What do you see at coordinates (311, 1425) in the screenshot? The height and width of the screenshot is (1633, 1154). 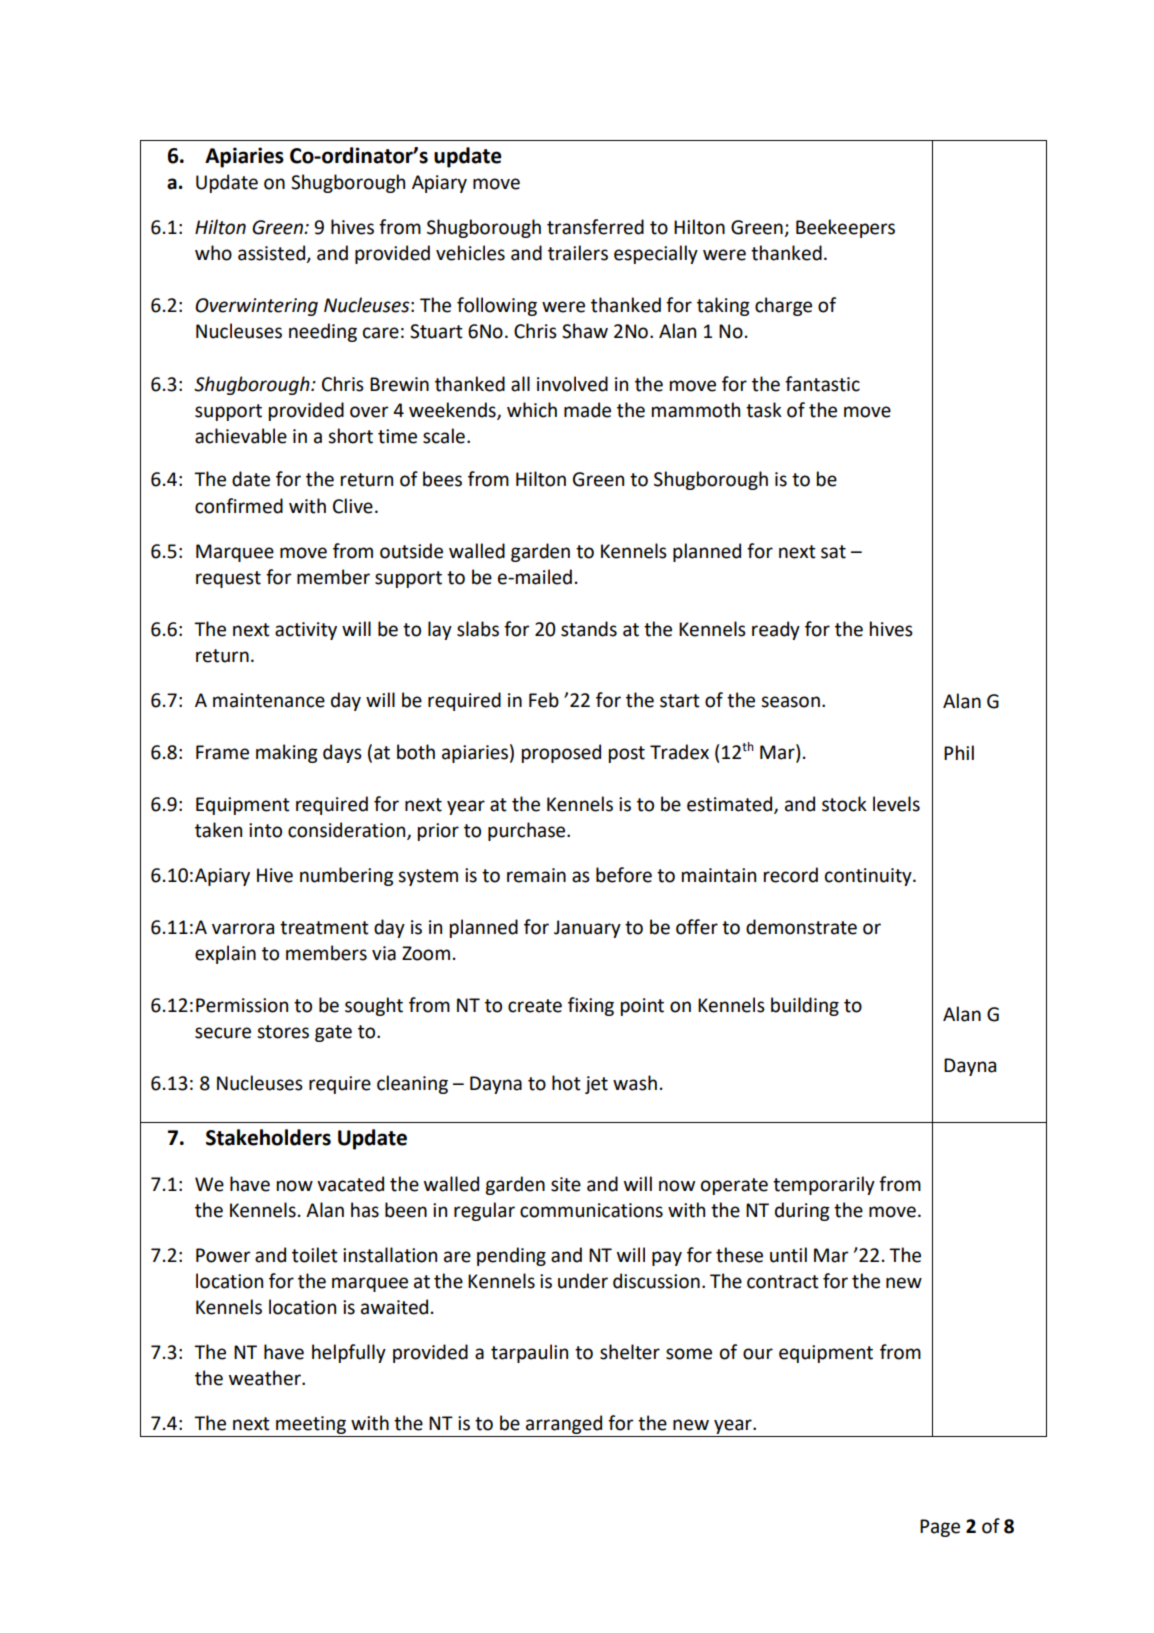 I see `meeting` at bounding box center [311, 1425].
